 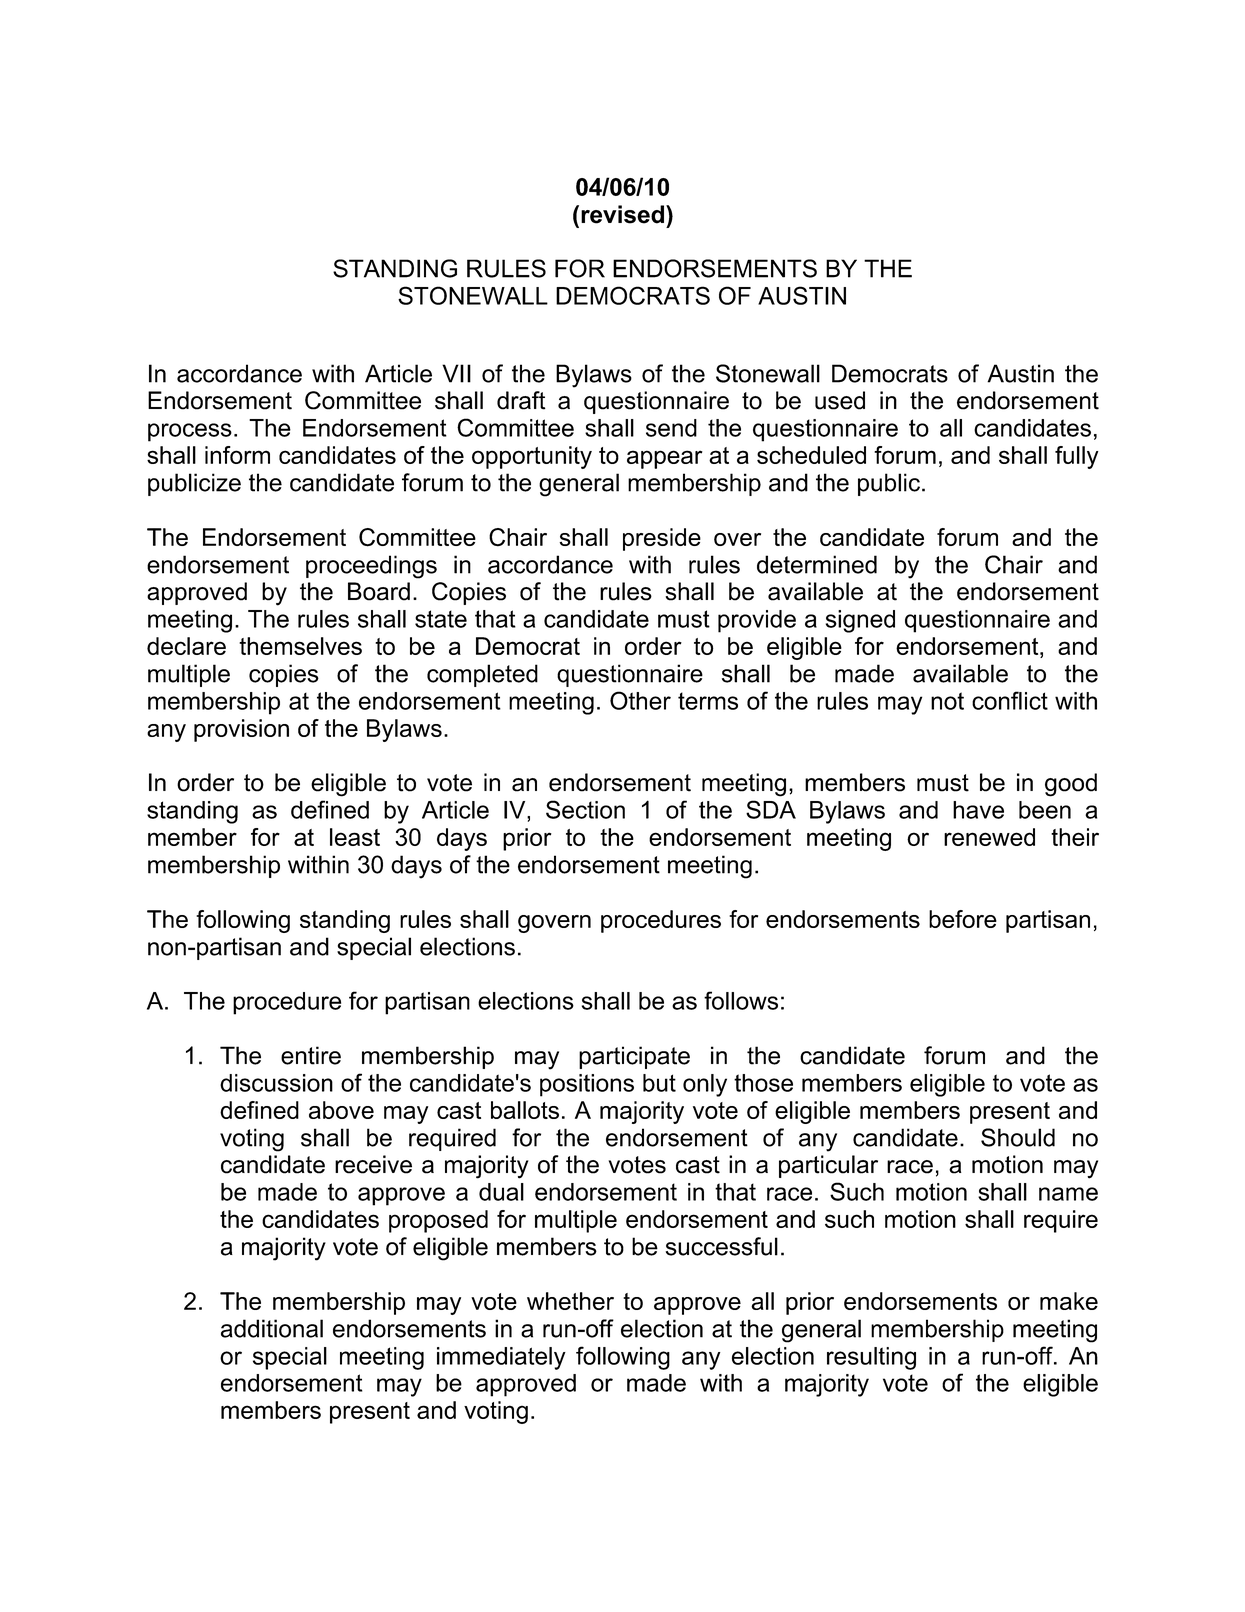 What do you see at coordinates (585, 809) in the screenshot?
I see `Section` at bounding box center [585, 809].
